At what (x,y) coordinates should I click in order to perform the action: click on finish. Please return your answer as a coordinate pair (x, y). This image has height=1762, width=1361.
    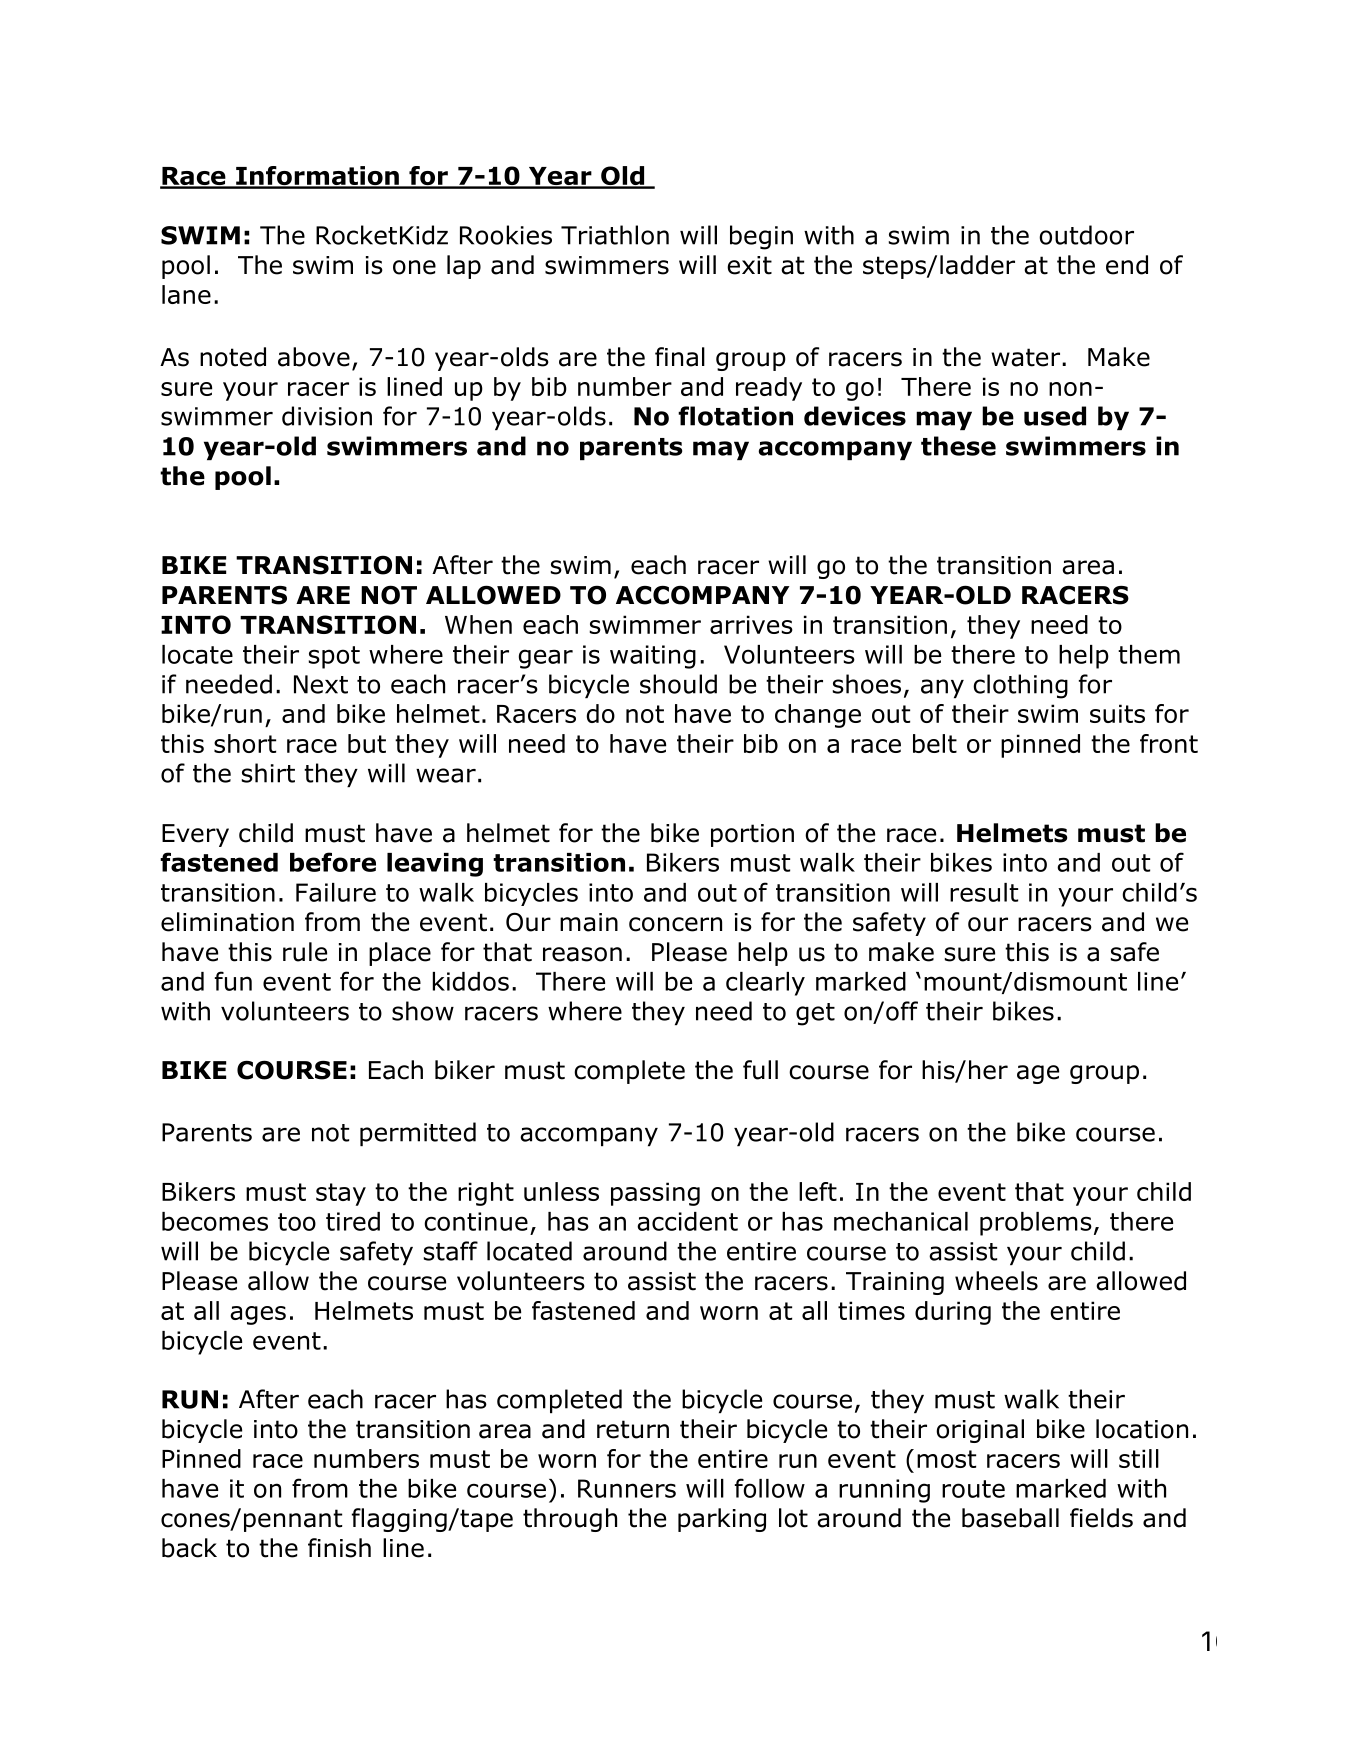
    Looking at the image, I should click on (339, 1548).
